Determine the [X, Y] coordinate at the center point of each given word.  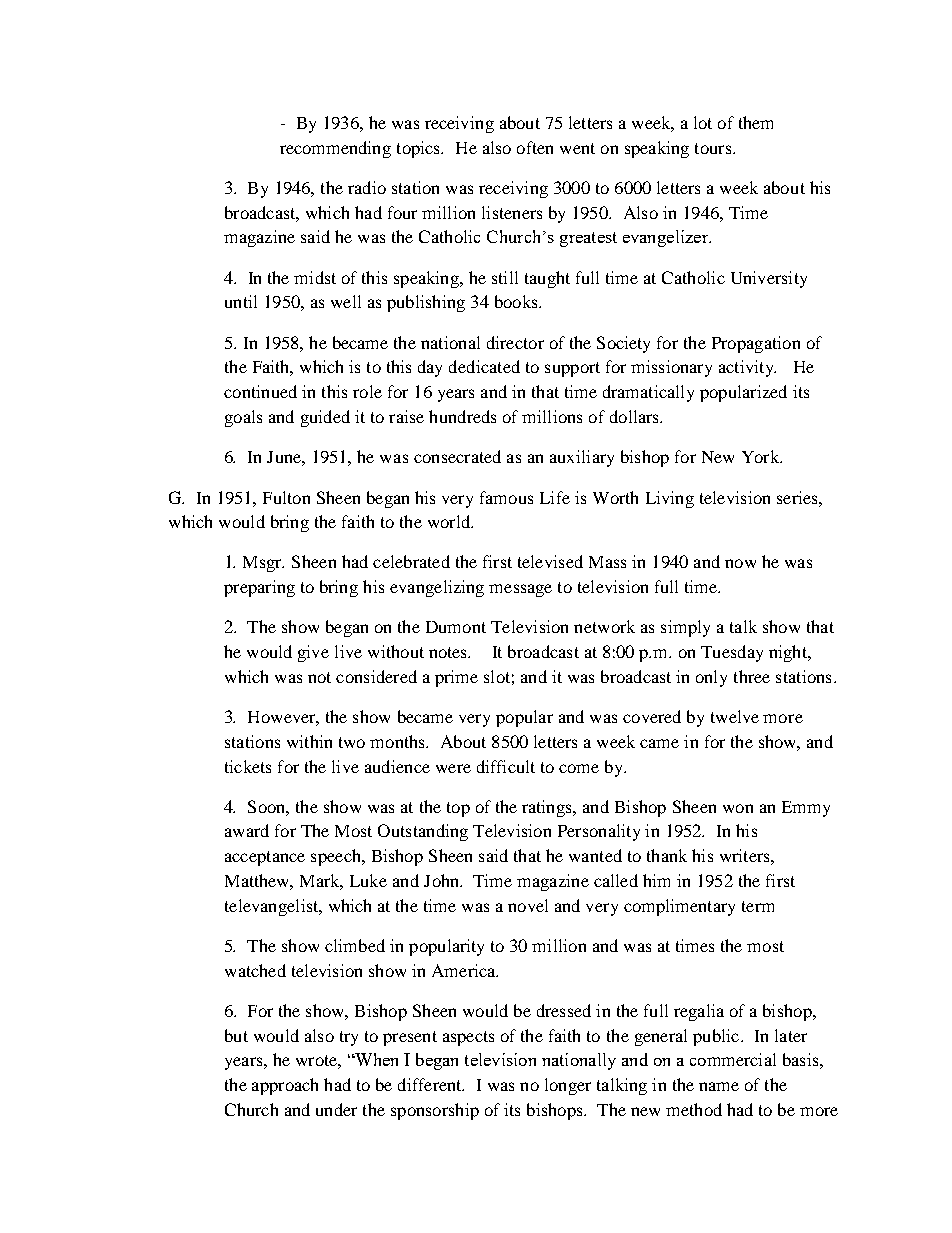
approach [285, 1086]
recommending [335, 149]
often [535, 147]
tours [714, 148]
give [313, 653]
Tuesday [732, 653]
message [520, 590]
